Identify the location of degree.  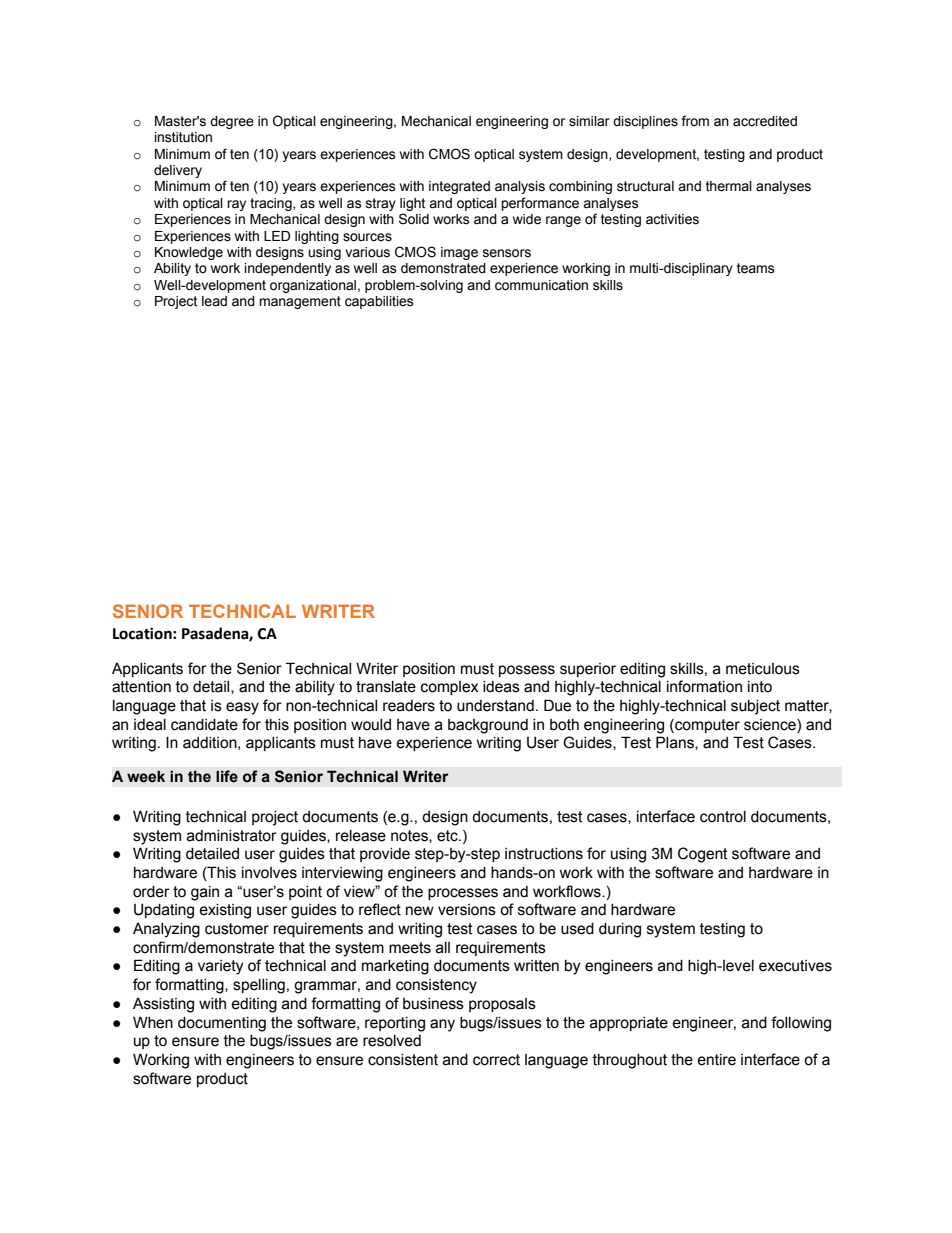
(232, 122).
